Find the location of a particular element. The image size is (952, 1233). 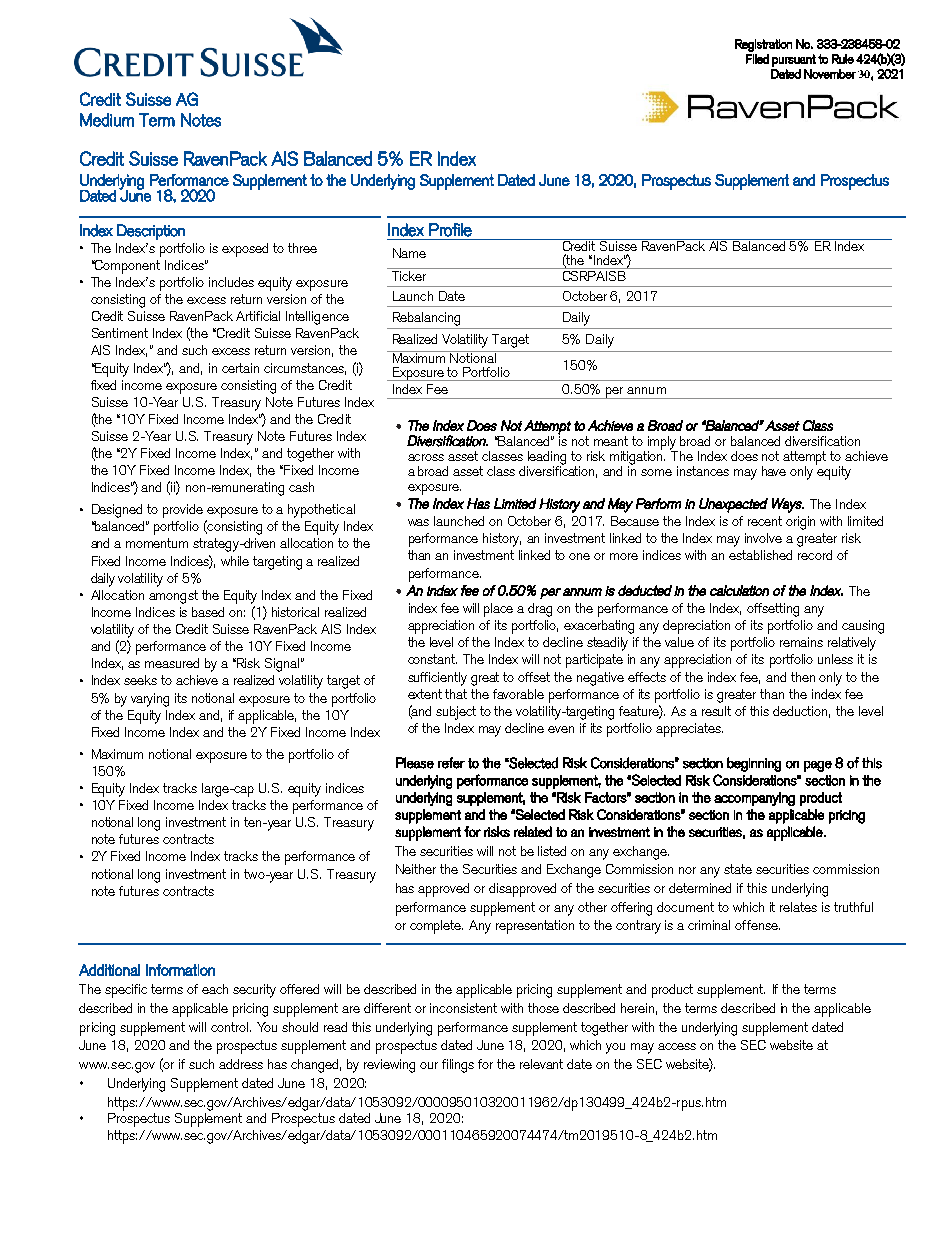

accompanying is located at coordinates (754, 799).
